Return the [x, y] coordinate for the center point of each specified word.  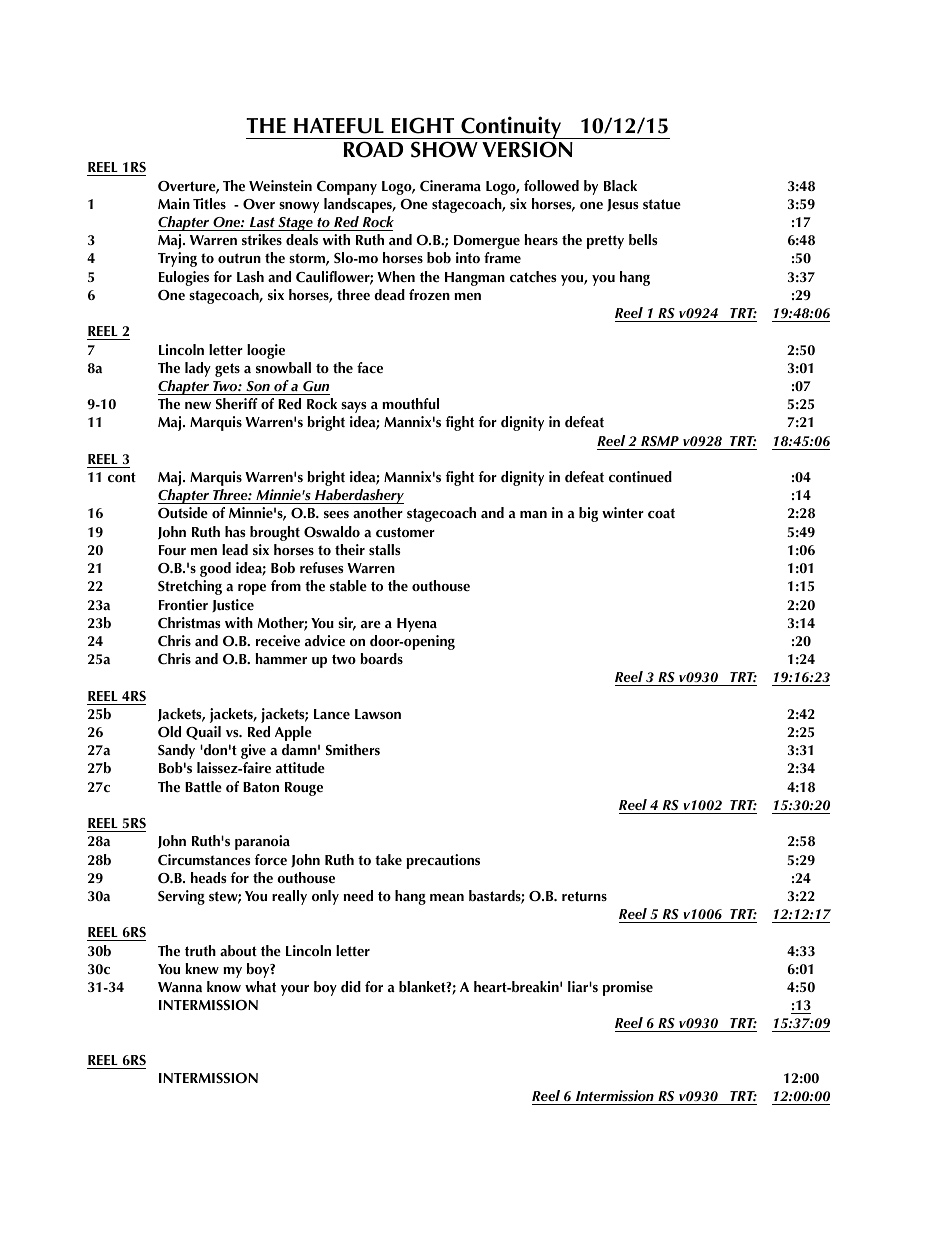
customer [405, 532]
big [588, 514]
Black [620, 185]
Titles [209, 203]
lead [235, 550]
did [351, 986]
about [238, 950]
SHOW [444, 149]
